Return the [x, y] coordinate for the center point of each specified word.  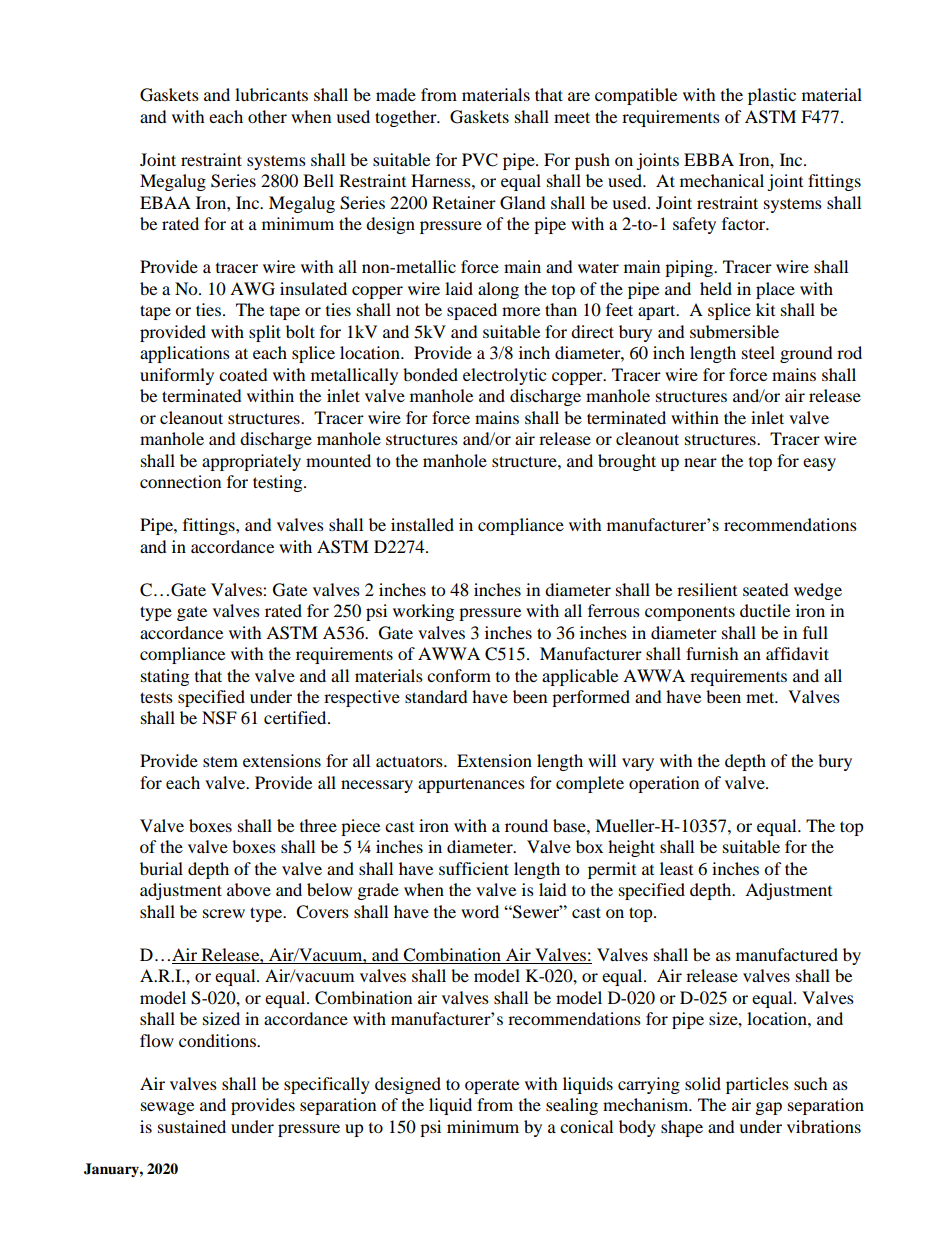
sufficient [474, 868]
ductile [765, 610]
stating [165, 677]
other [267, 116]
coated [243, 374]
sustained [192, 1126]
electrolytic [504, 376]
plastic [772, 96]
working [423, 612]
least [676, 868]
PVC [480, 160]
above [249, 889]
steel [758, 352]
